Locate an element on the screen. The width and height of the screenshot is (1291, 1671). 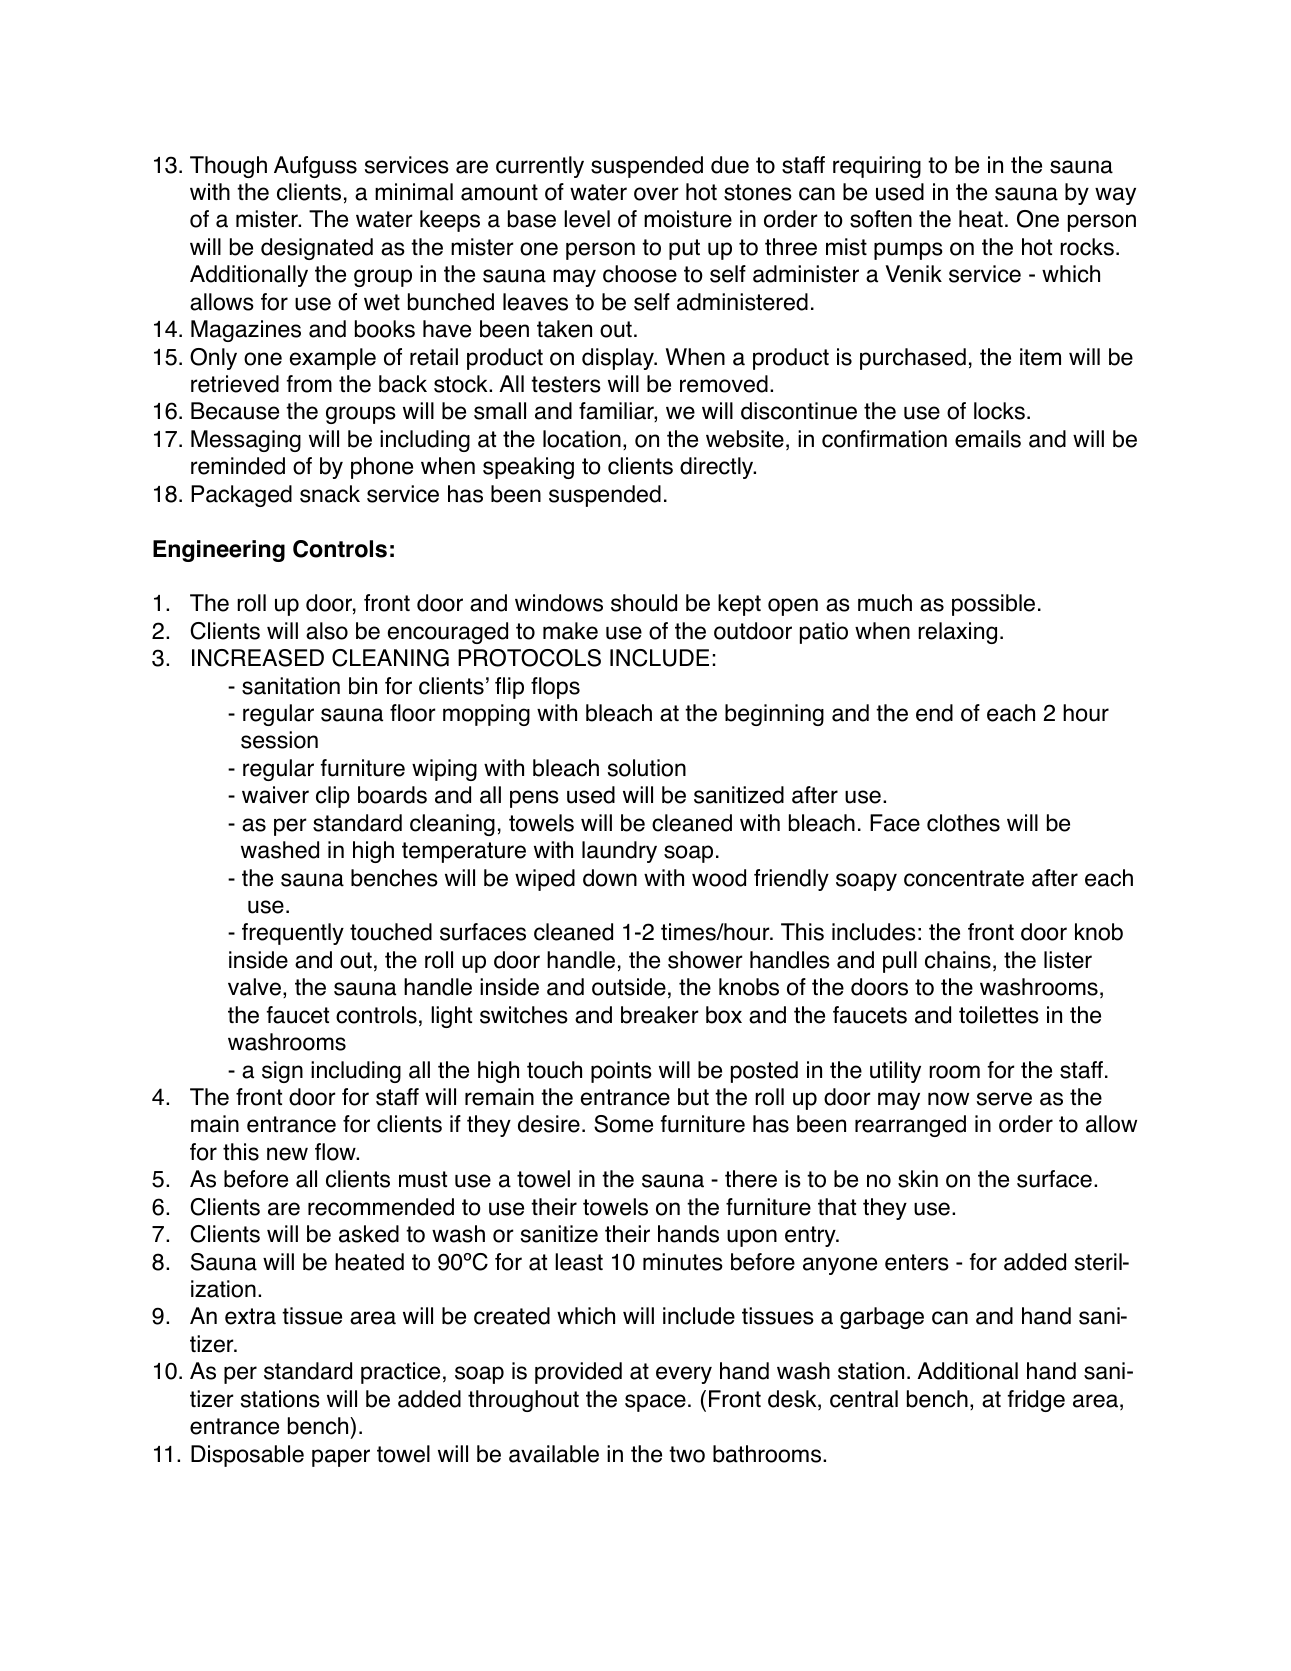
clip is located at coordinates (333, 797).
